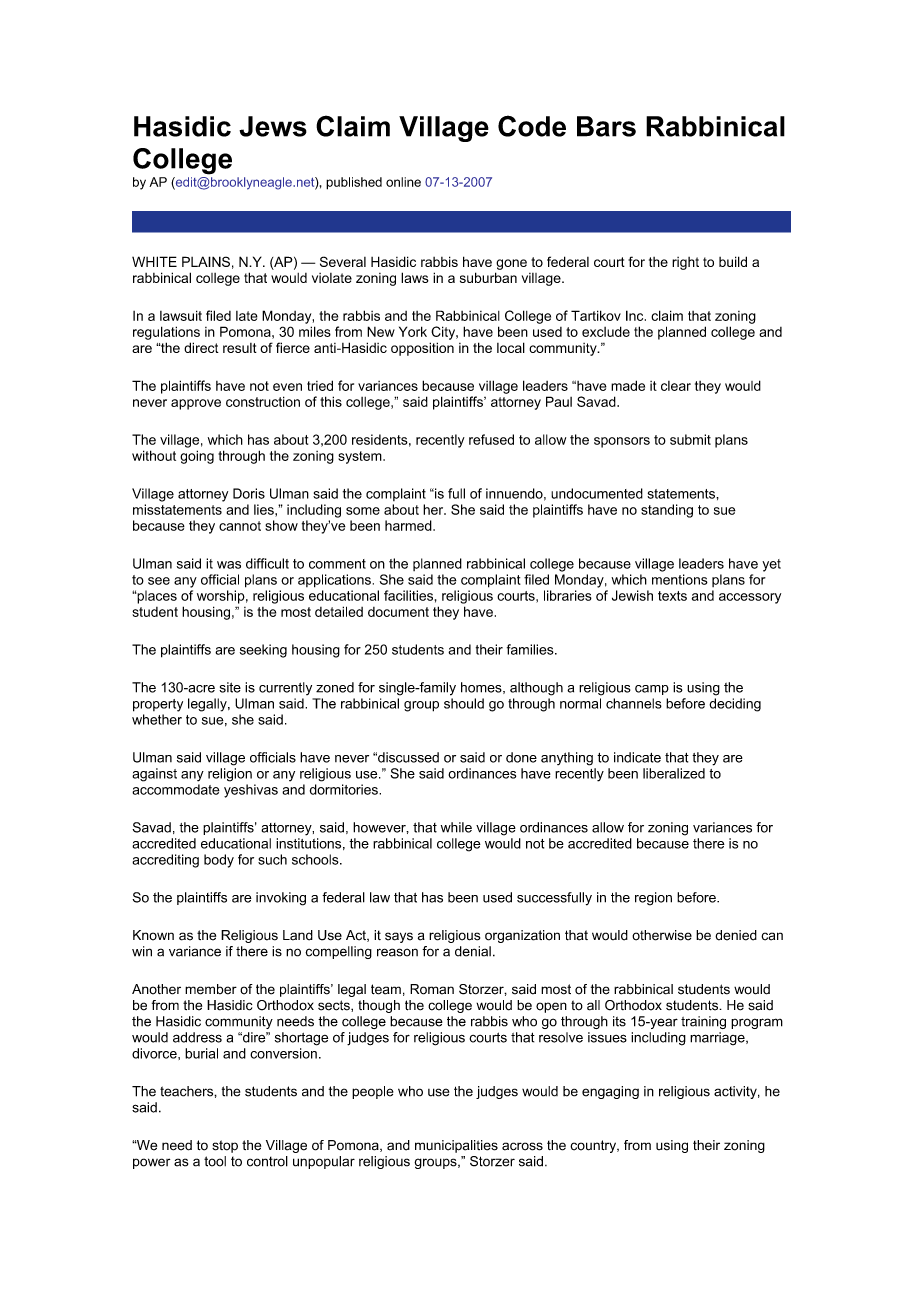 This page has width=924, height=1308. What do you see at coordinates (225, 1146) in the page?
I see `stop` at bounding box center [225, 1146].
